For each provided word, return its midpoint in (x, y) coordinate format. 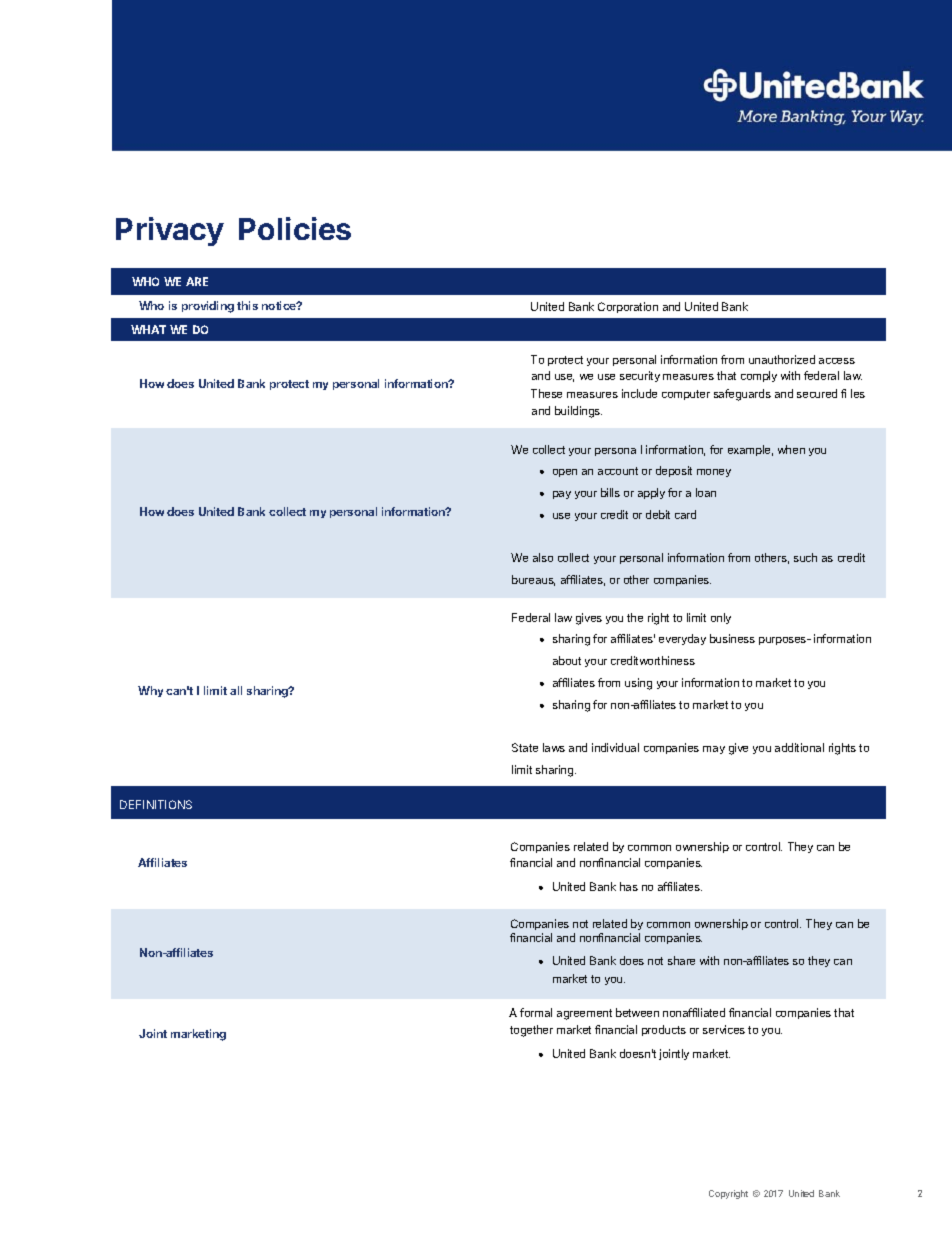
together (531, 1031)
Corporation (628, 307)
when (791, 449)
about (567, 660)
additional (799, 747)
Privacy (170, 231)
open (565, 473)
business (732, 638)
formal (536, 1012)
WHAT (148, 329)
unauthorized (782, 359)
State (525, 747)
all (236, 690)
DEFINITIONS (156, 804)
